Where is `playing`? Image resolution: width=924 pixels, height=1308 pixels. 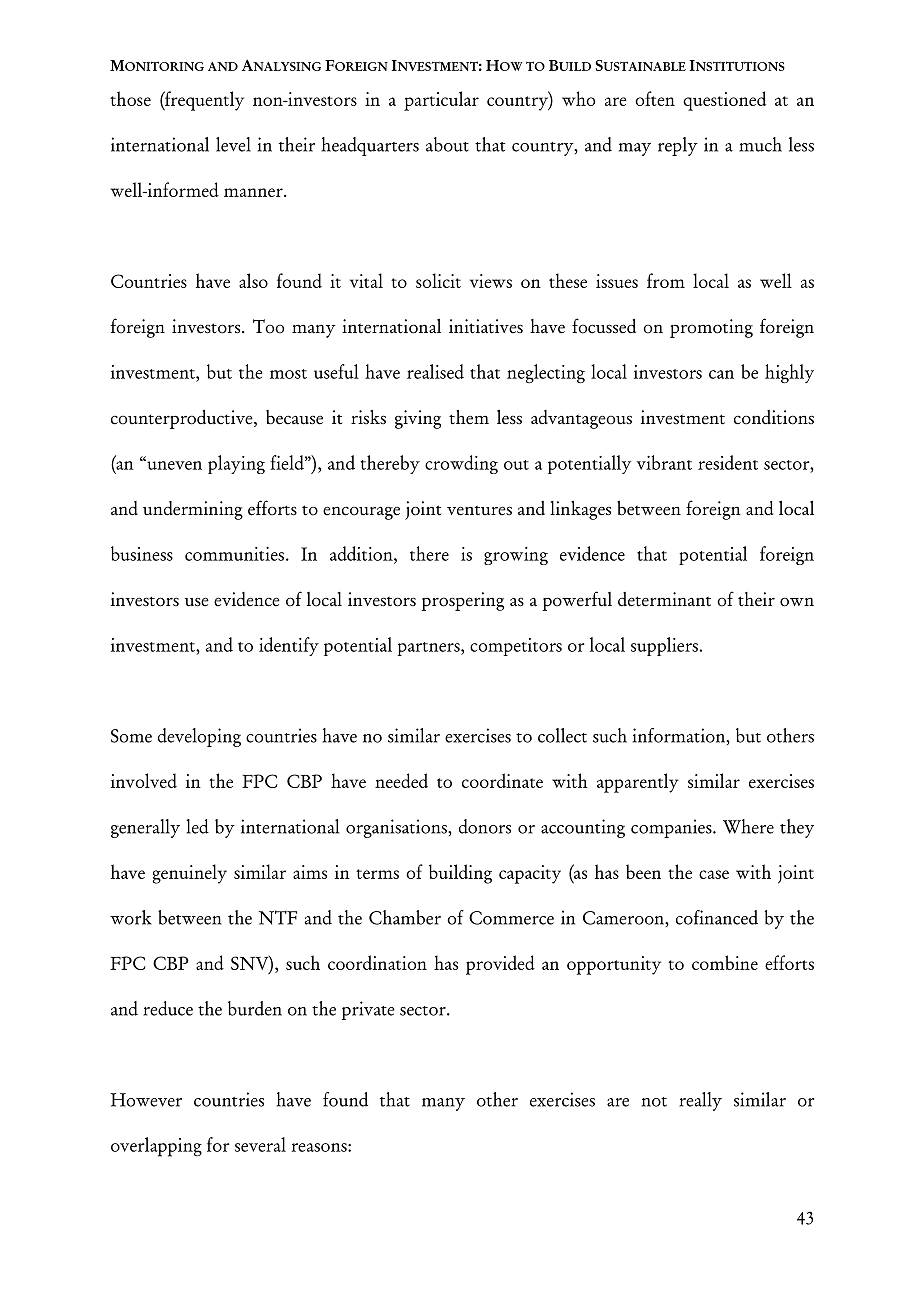 playing is located at coordinates (236, 464).
